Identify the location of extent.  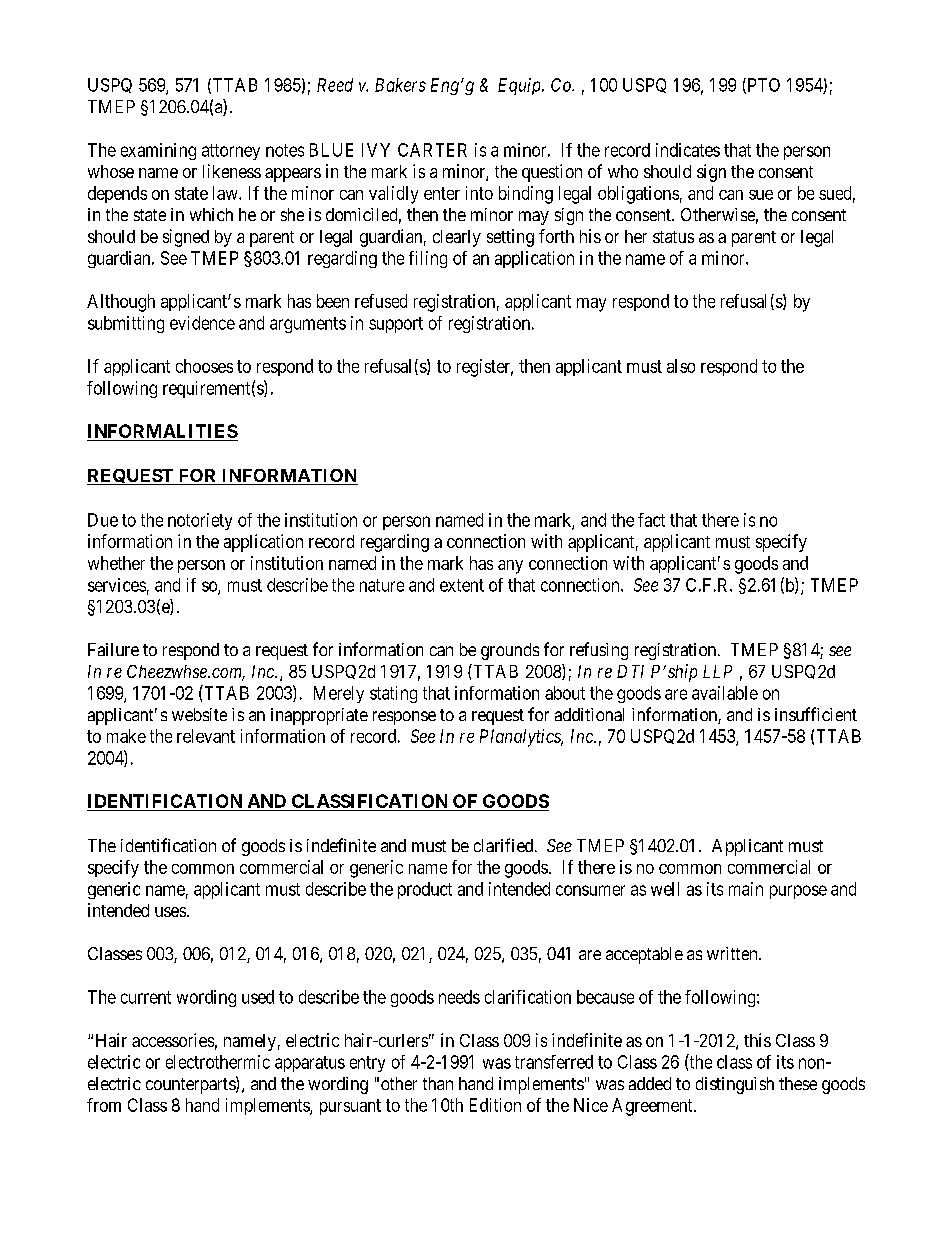
(462, 585).
